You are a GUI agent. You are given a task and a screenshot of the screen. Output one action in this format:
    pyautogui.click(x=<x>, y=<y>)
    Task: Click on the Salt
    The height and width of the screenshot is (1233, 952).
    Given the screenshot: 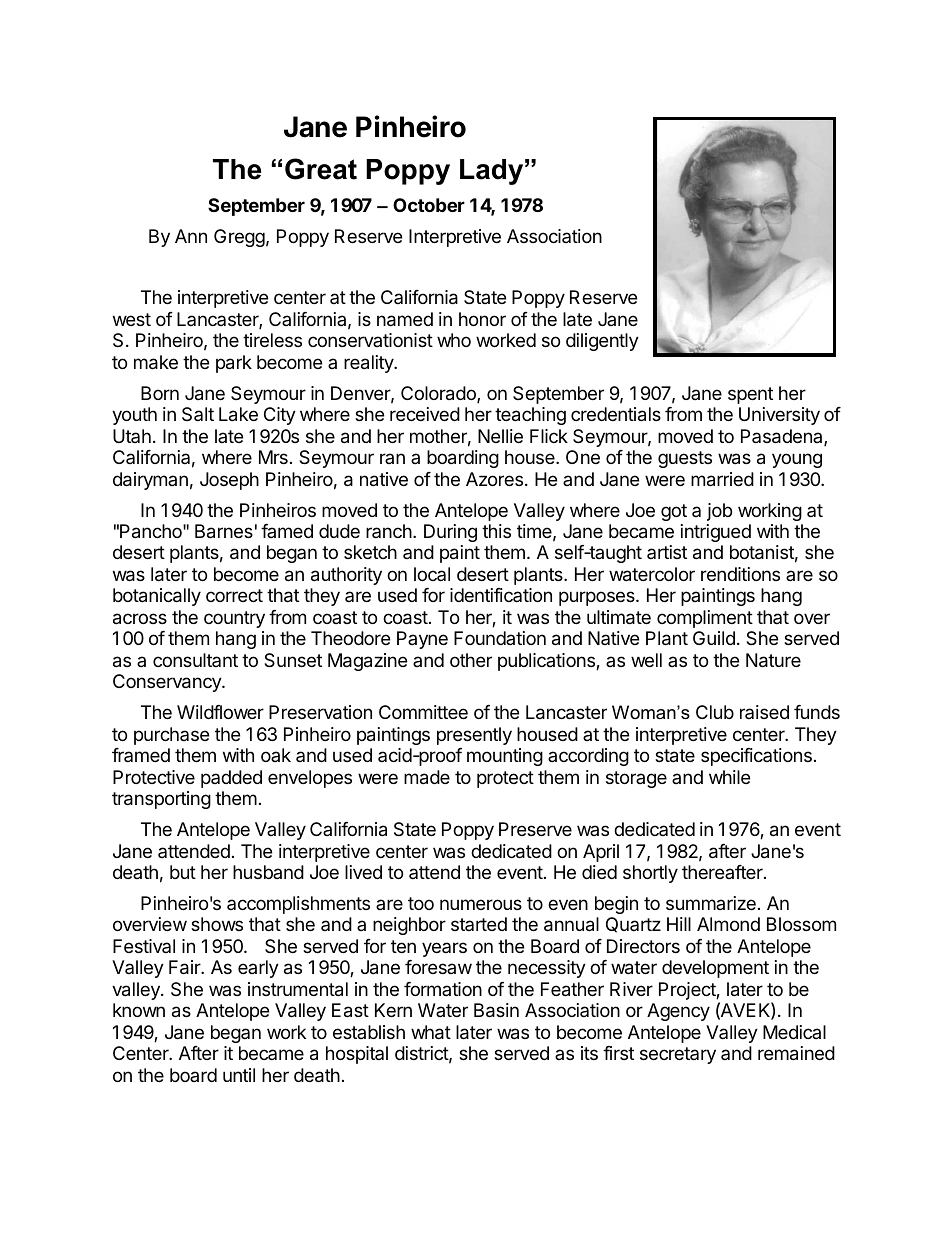 What is the action you would take?
    pyautogui.click(x=198, y=414)
